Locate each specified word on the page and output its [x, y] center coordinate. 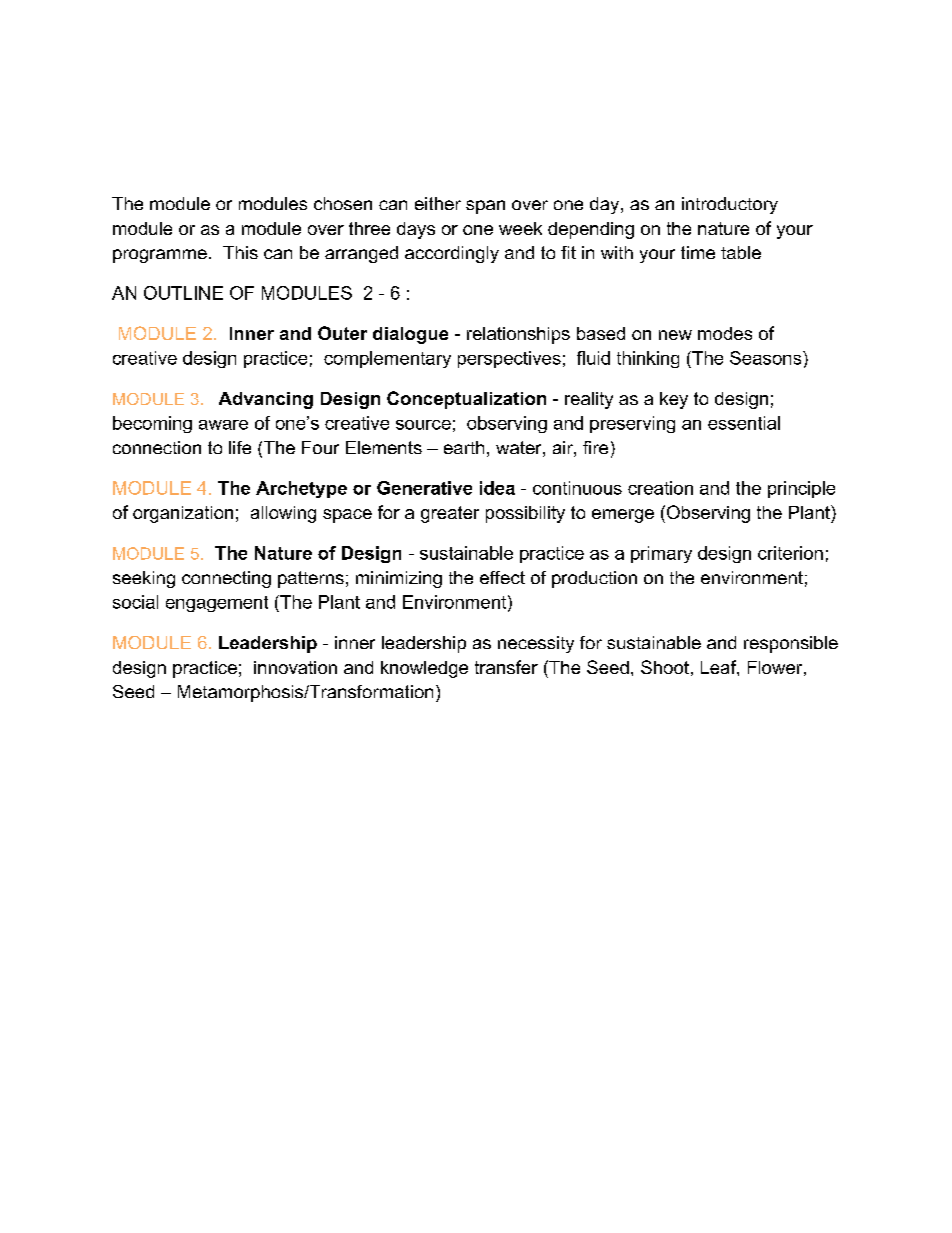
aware [223, 425]
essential [744, 423]
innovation [295, 667]
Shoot [665, 667]
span [485, 207]
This [240, 252]
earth [464, 447]
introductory [730, 205]
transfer [506, 667]
